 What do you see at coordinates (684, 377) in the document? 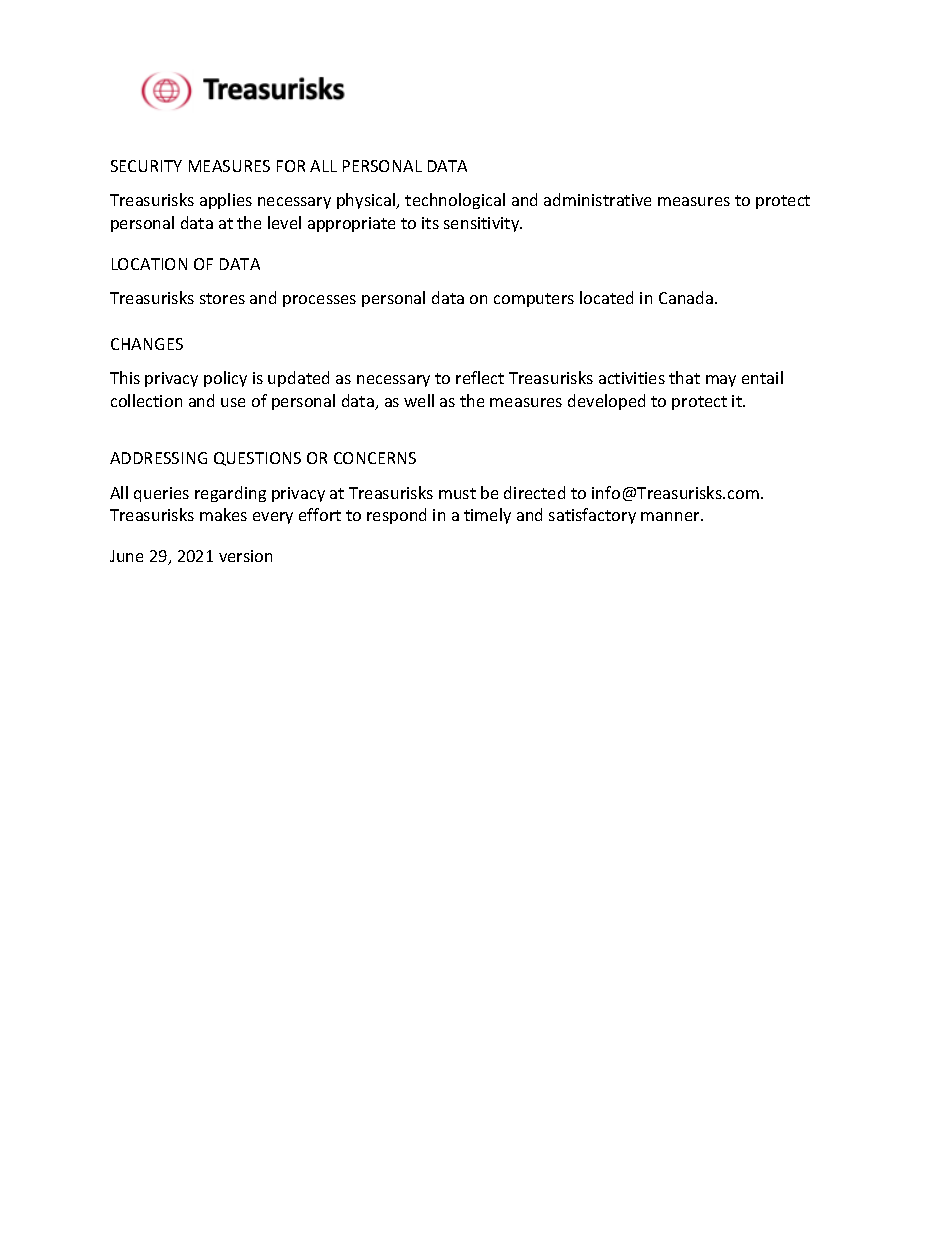
I see `that` at bounding box center [684, 377].
